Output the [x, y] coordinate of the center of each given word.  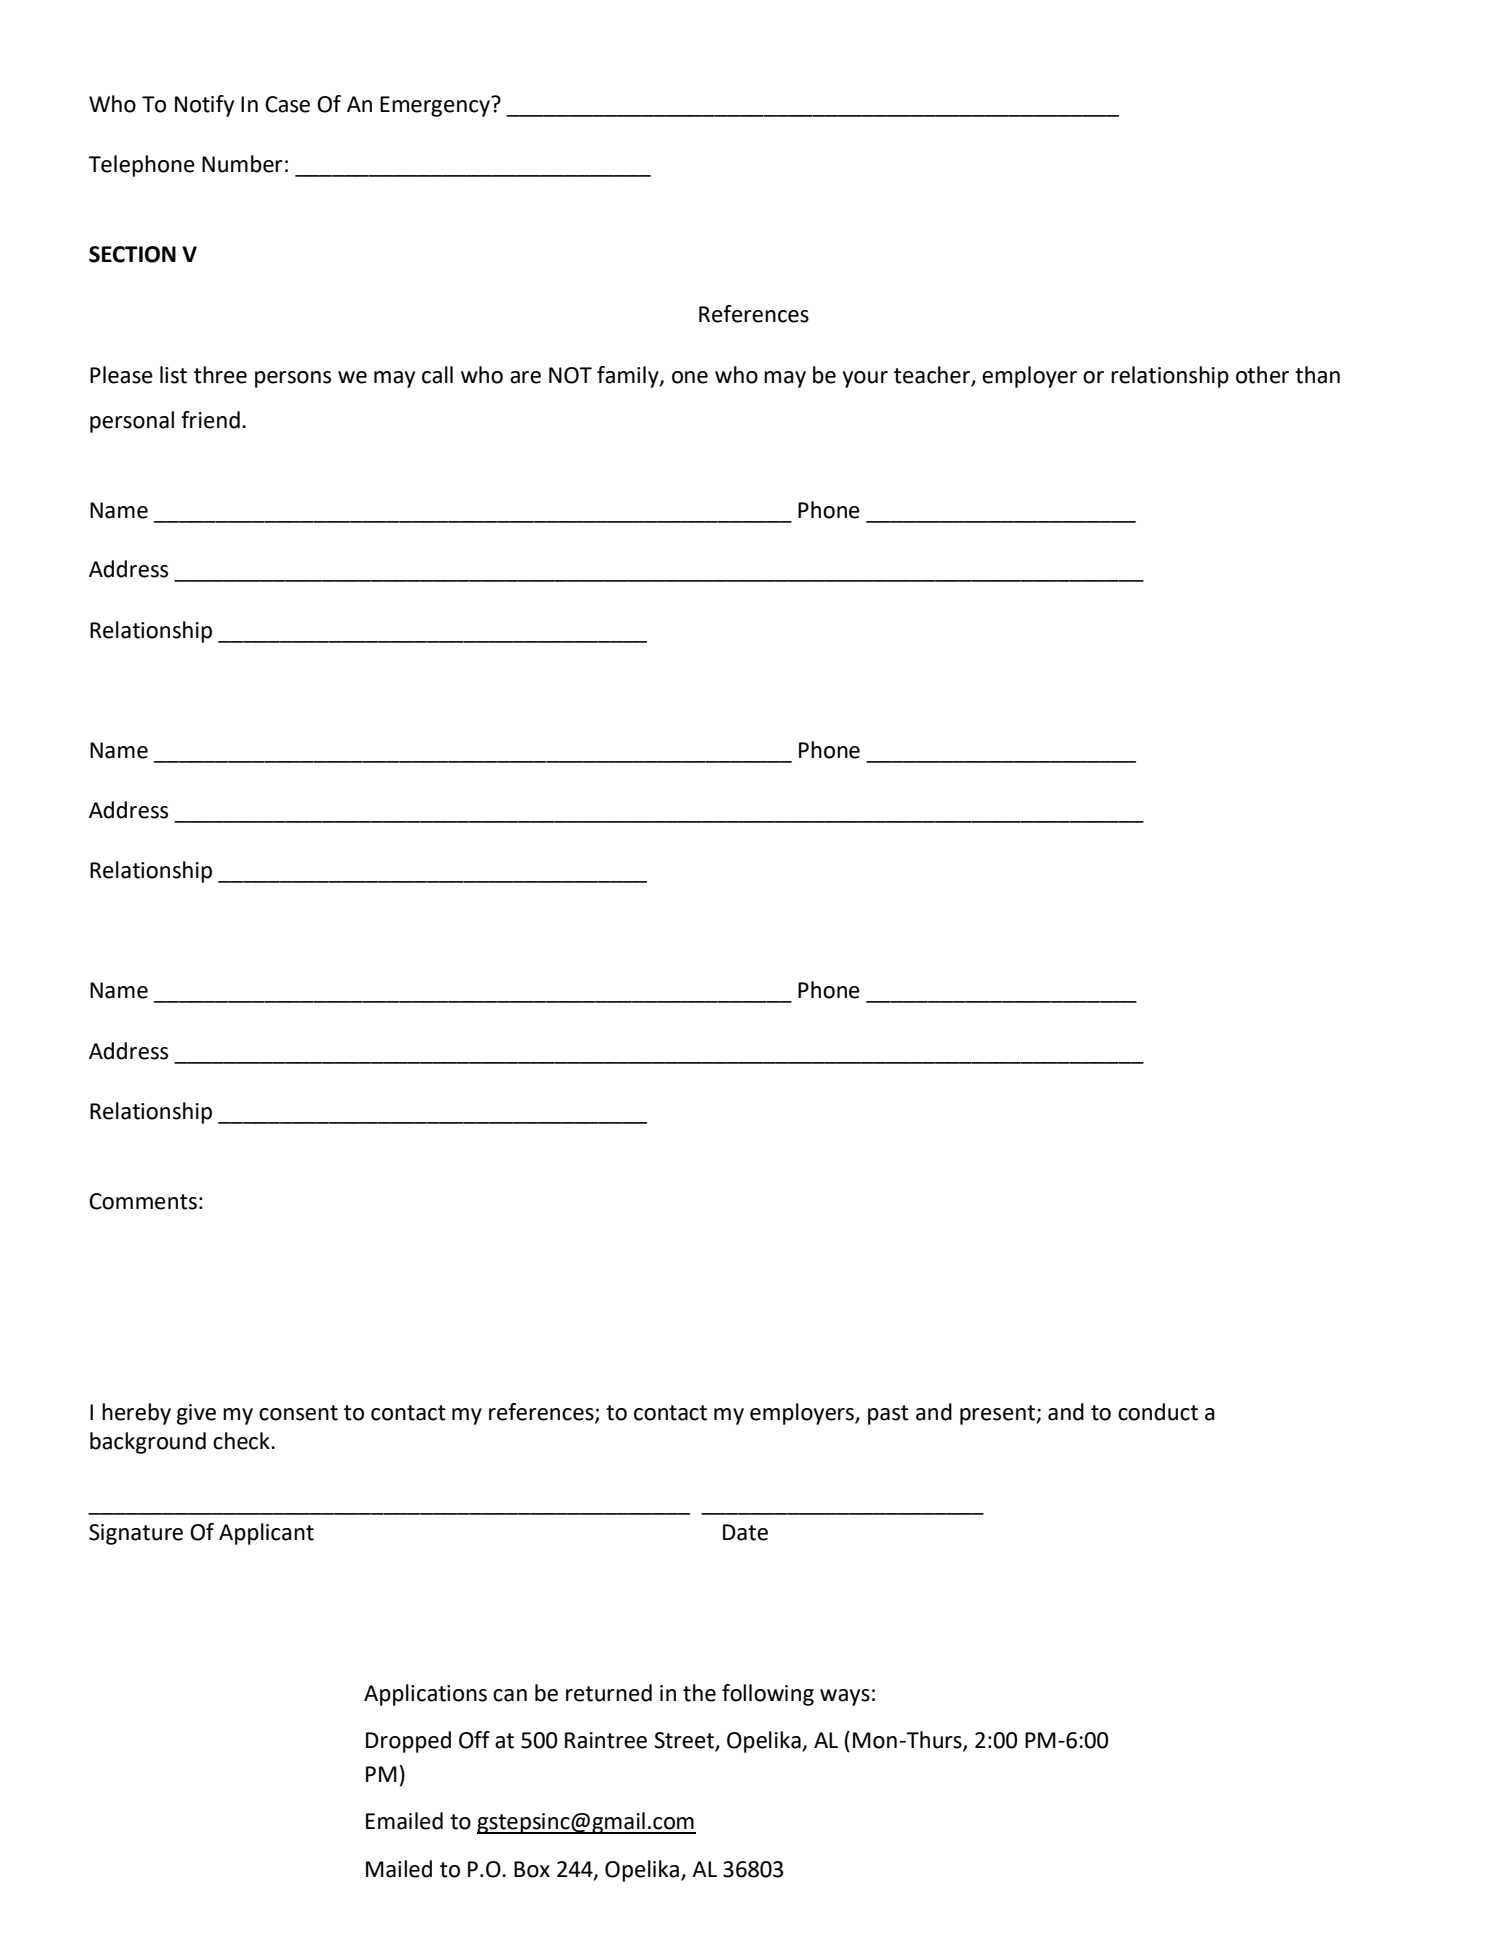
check [242, 1441]
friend [210, 420]
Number [242, 164]
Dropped [408, 1742]
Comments [143, 1201]
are [525, 377]
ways [845, 1697]
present [998, 1415]
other [1262, 375]
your [865, 379]
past [888, 1415]
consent [298, 1413]
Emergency [436, 106]
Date [745, 1532]
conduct [1158, 1412]
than [1317, 375]
